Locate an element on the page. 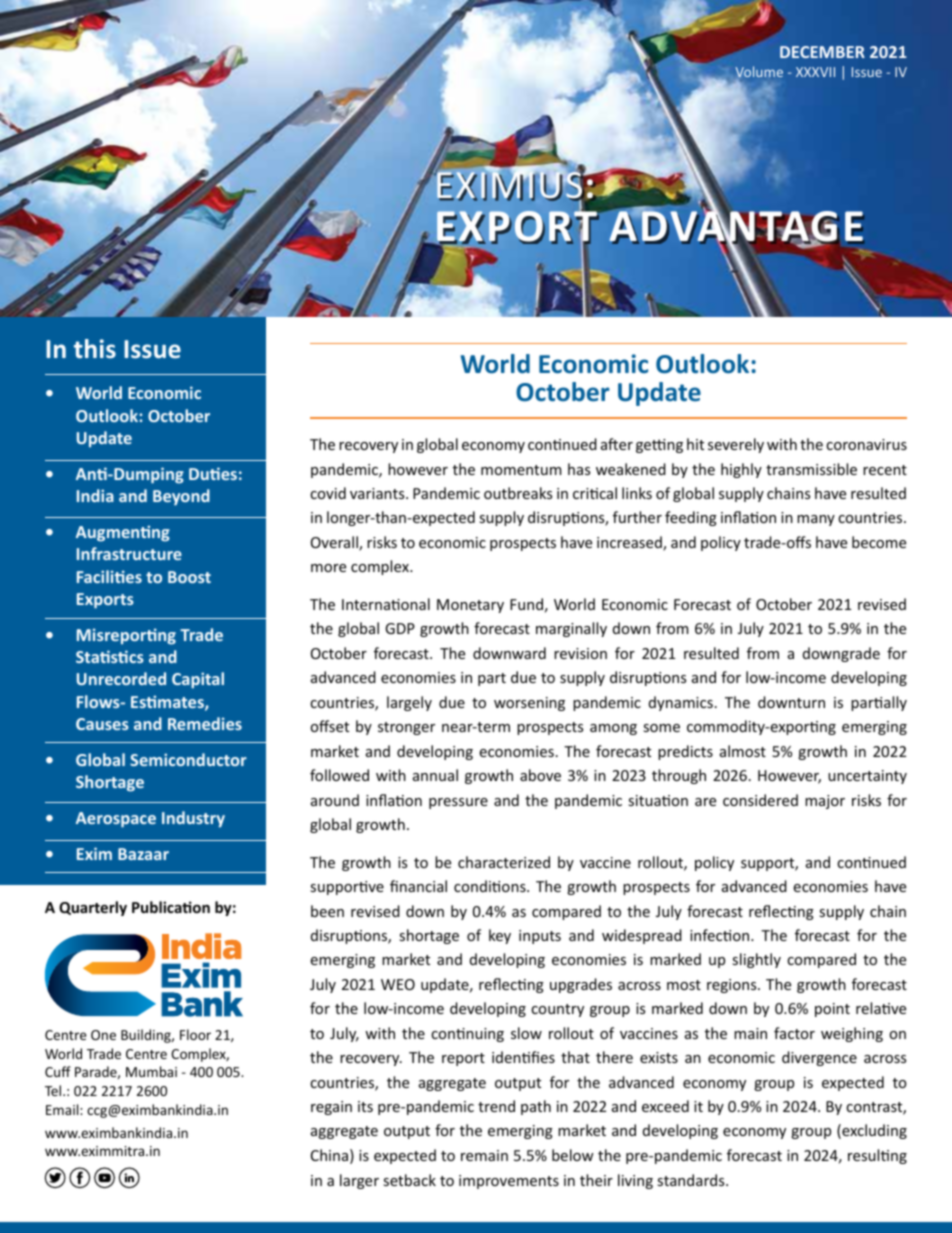  this is located at coordinates (95, 349).
